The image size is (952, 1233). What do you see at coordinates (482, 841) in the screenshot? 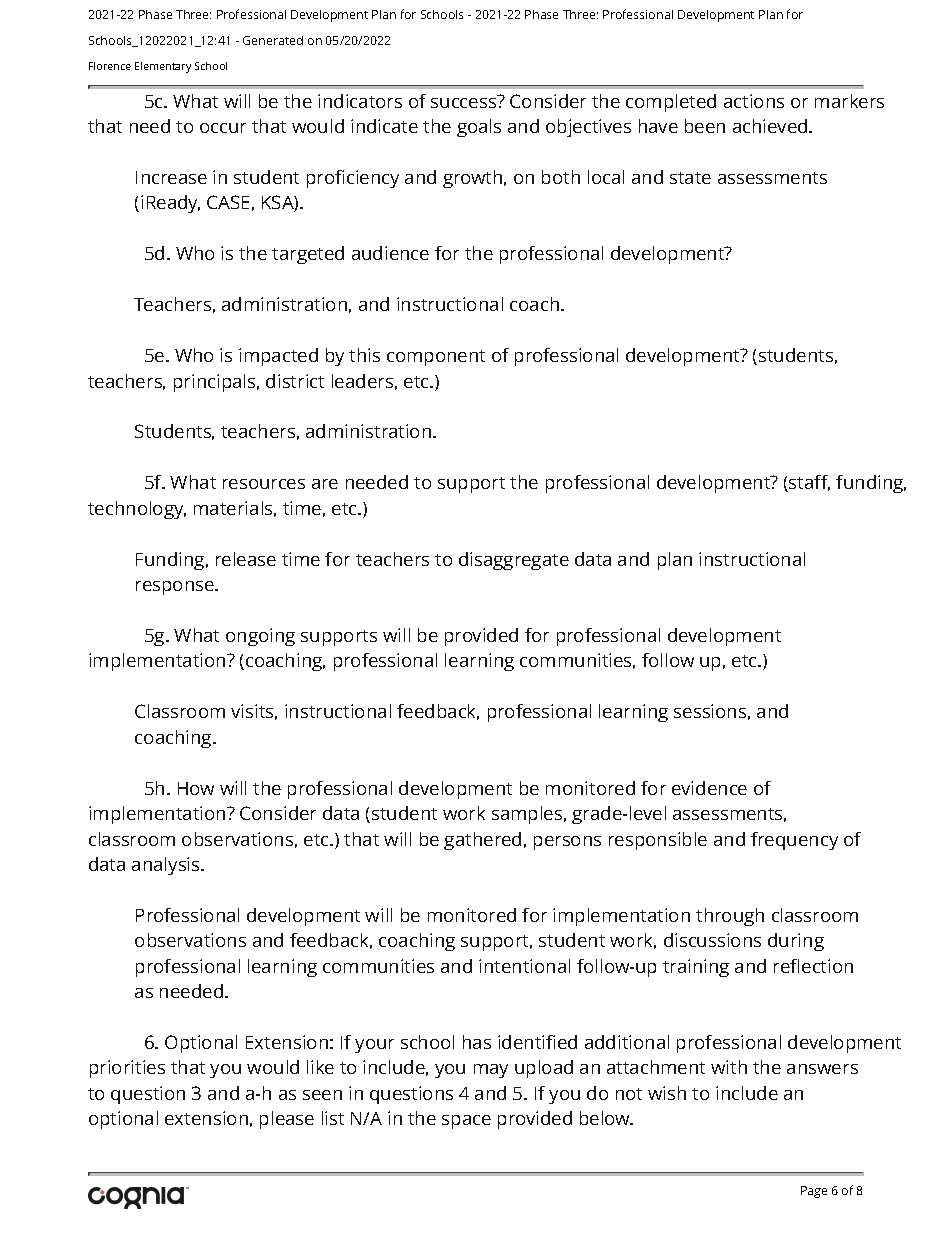
I see `gathered` at bounding box center [482, 841].
